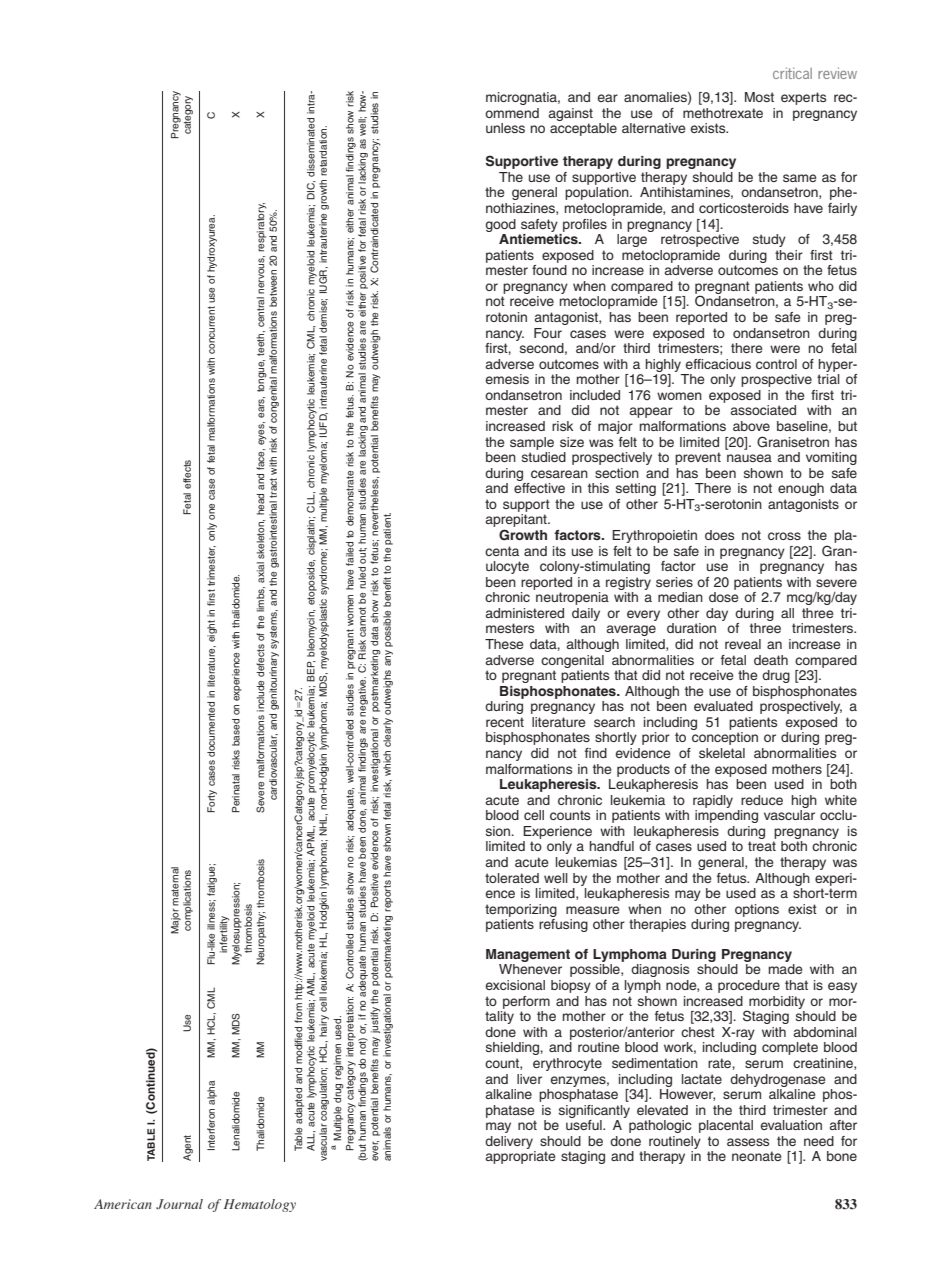  What do you see at coordinates (179, 1204) in the document?
I see `Journal` at bounding box center [179, 1204].
